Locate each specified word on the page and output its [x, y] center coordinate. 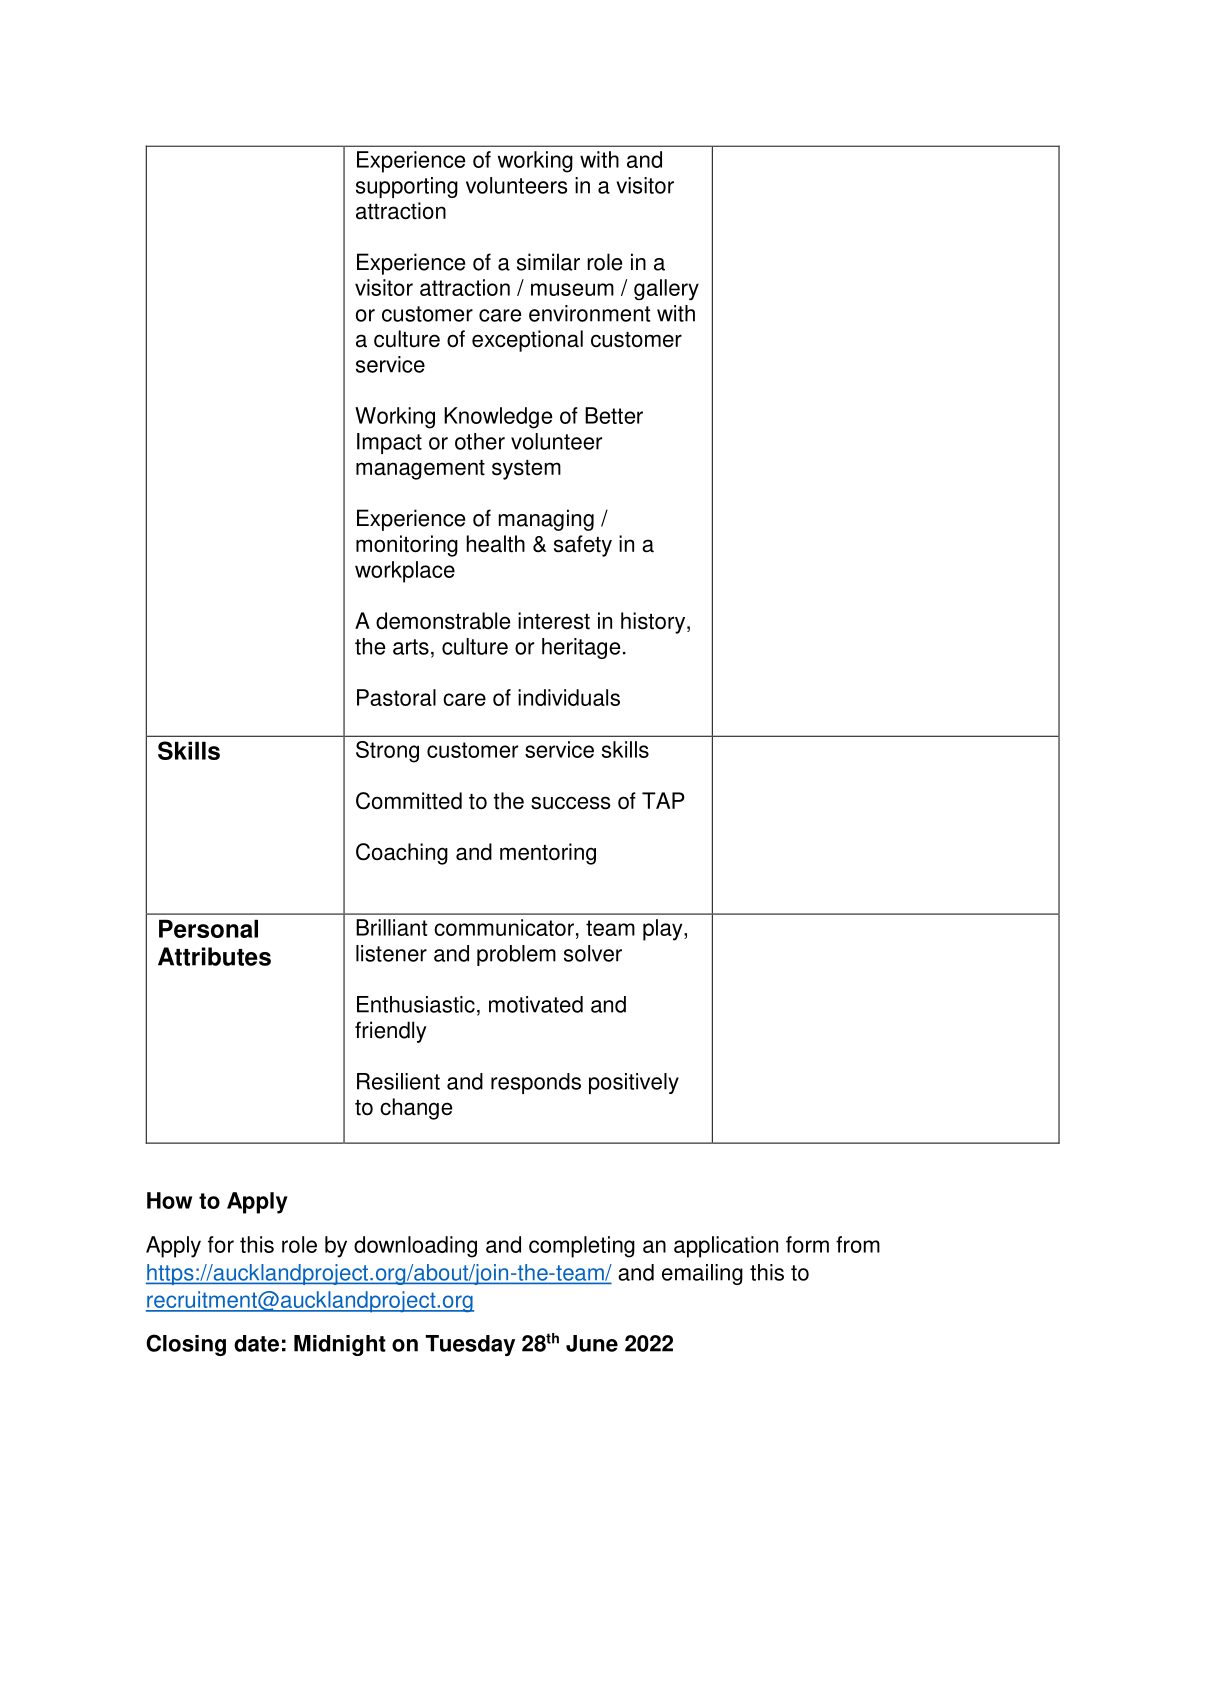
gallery [666, 289]
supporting [407, 187]
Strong [387, 752]
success [571, 803]
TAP [663, 800]
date [256, 1343]
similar [548, 262]
